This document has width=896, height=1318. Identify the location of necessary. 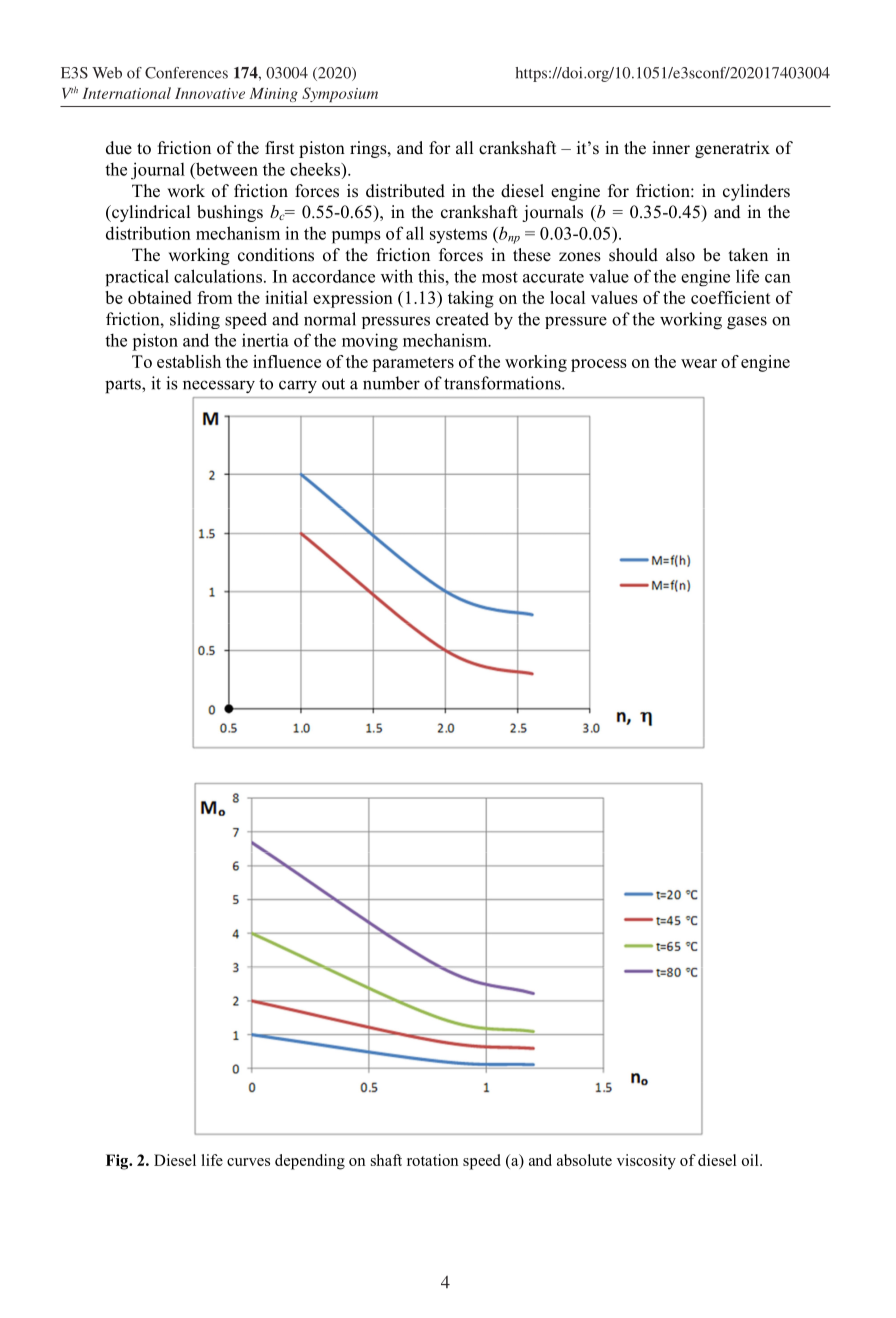
(219, 386).
